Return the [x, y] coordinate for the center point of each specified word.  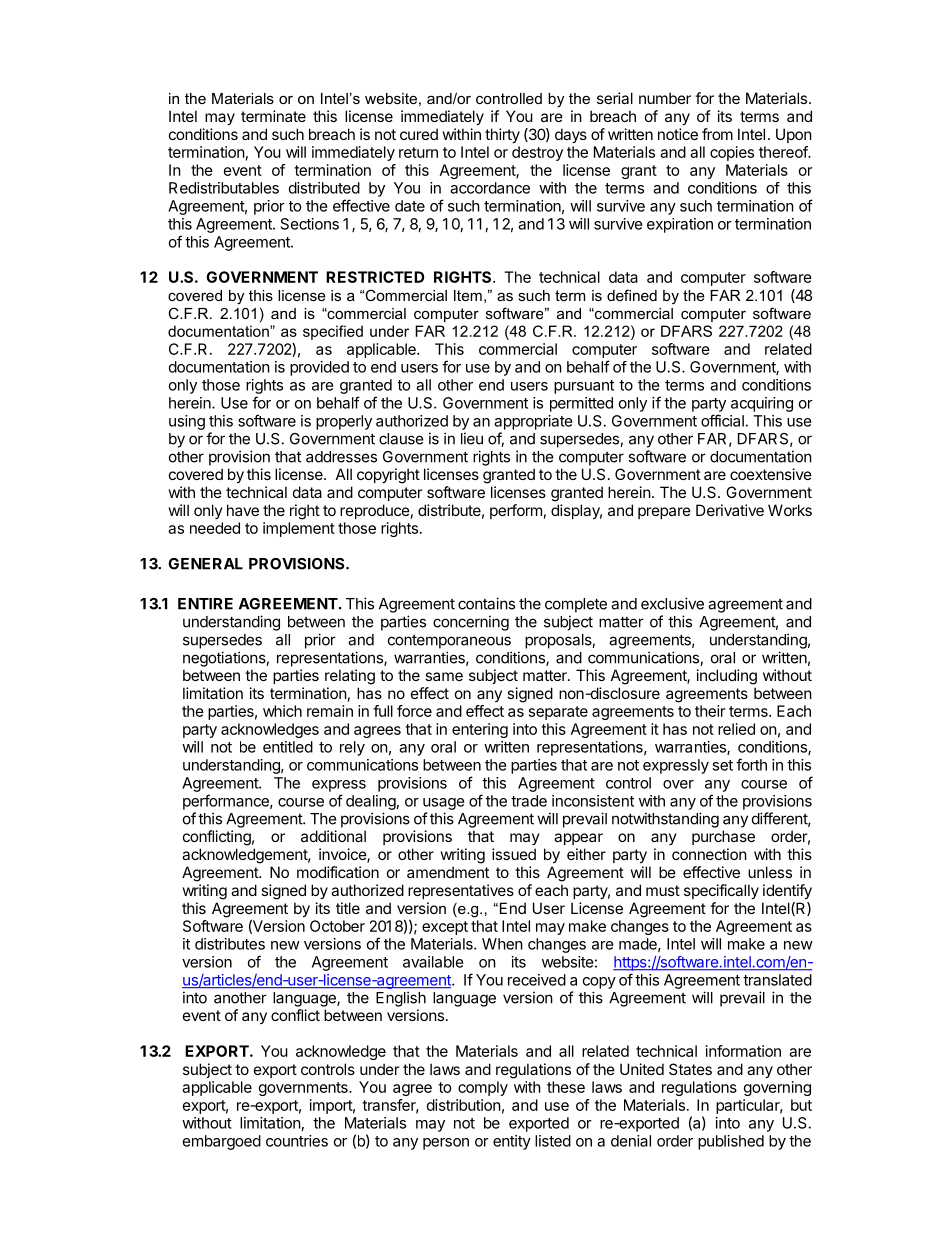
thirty [502, 135]
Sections [310, 224]
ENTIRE [205, 604]
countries [297, 1141]
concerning [471, 623]
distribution [464, 1105]
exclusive [672, 603]
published [731, 1142]
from [717, 134]
